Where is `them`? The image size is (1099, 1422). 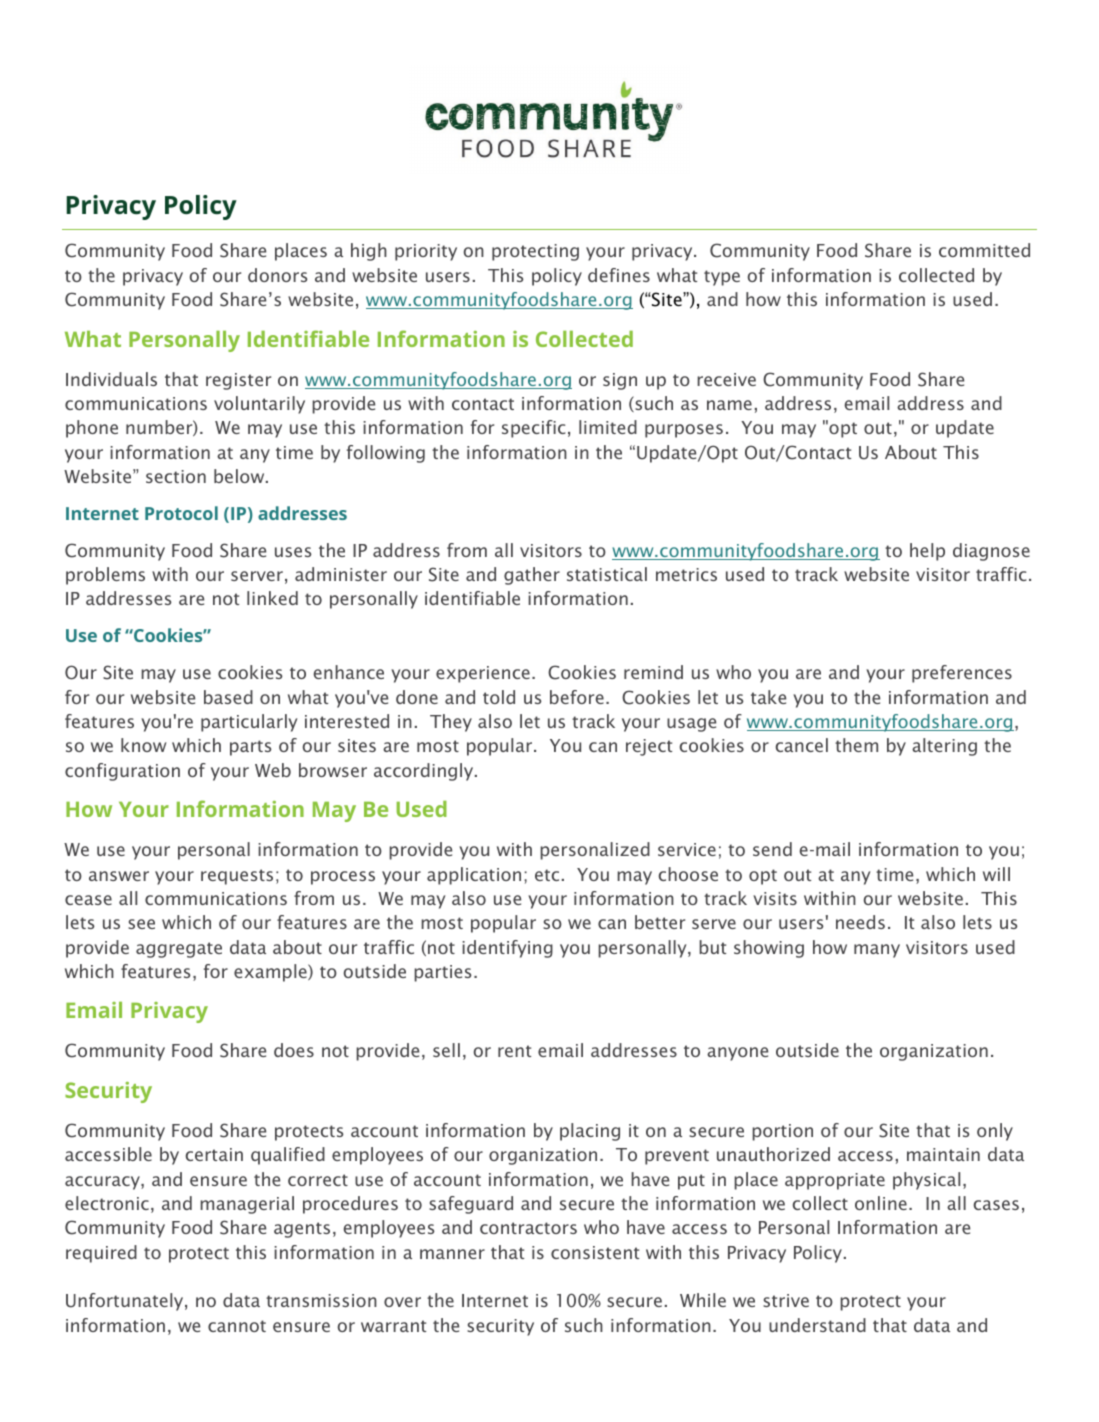
them is located at coordinates (856, 745).
